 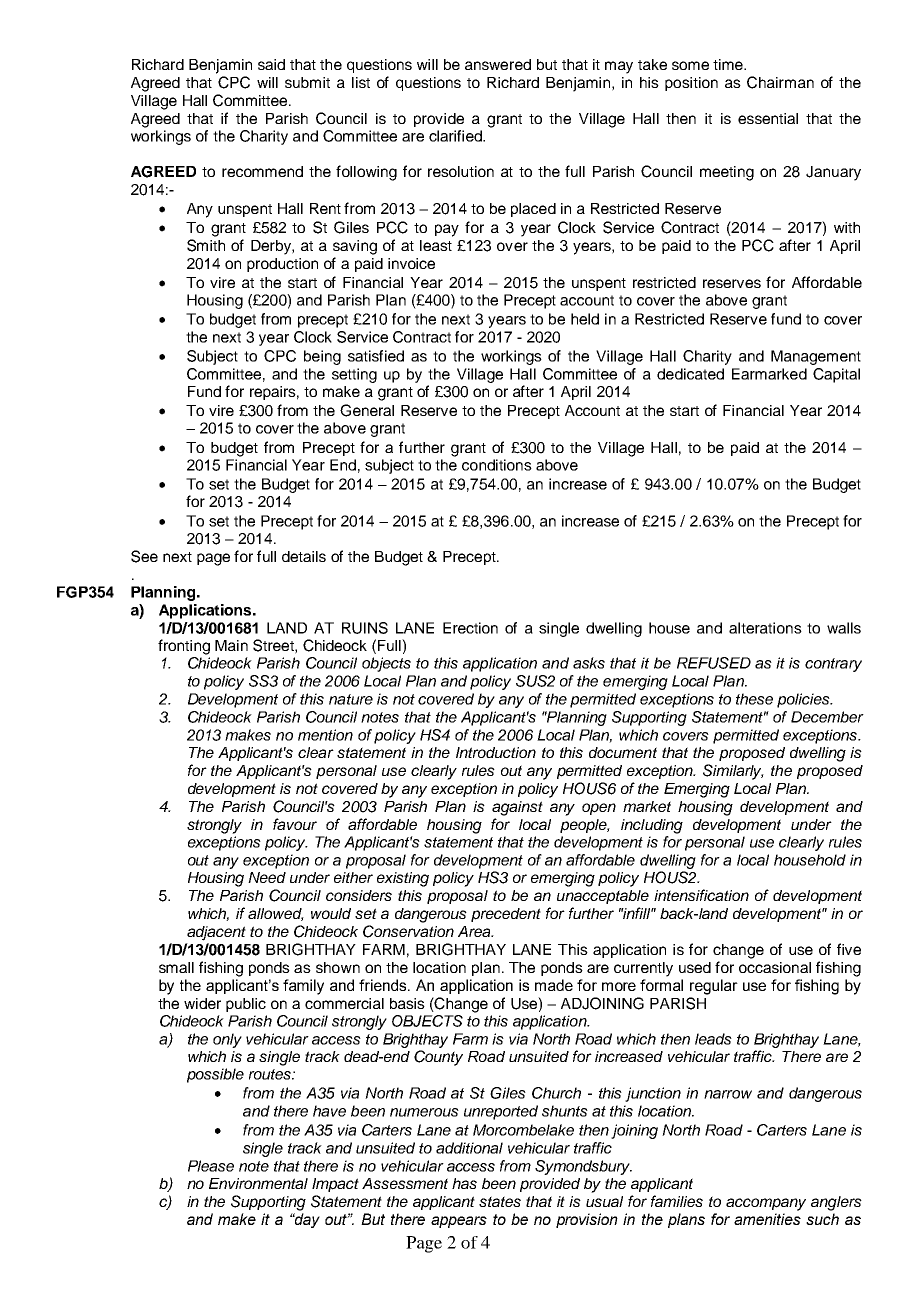 I want to click on alterations, so click(x=765, y=628).
